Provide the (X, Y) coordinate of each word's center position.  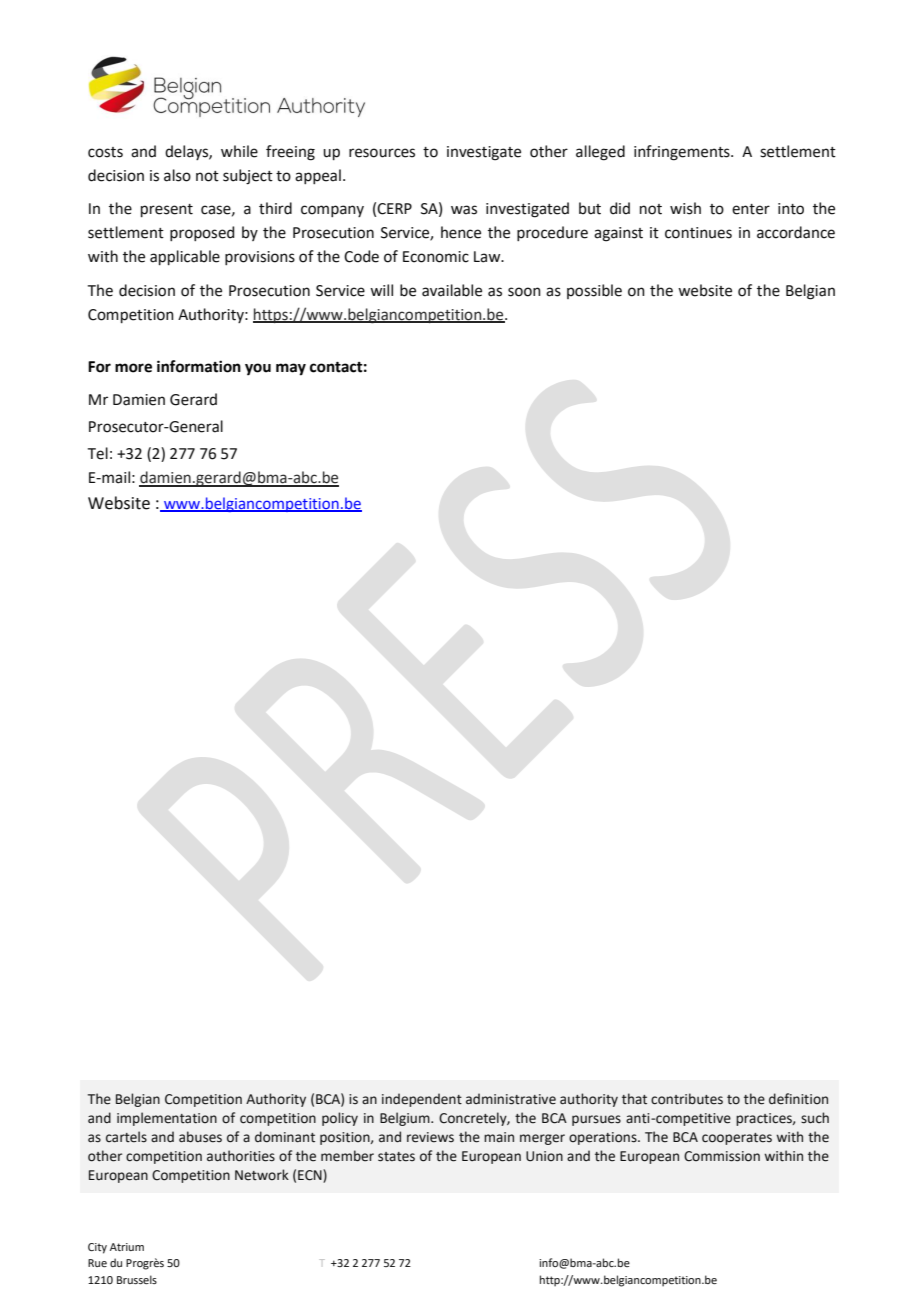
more (133, 368)
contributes (687, 1099)
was (464, 210)
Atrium (127, 1247)
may (291, 369)
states (396, 1157)
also (177, 175)
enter (751, 209)
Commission (722, 1156)
